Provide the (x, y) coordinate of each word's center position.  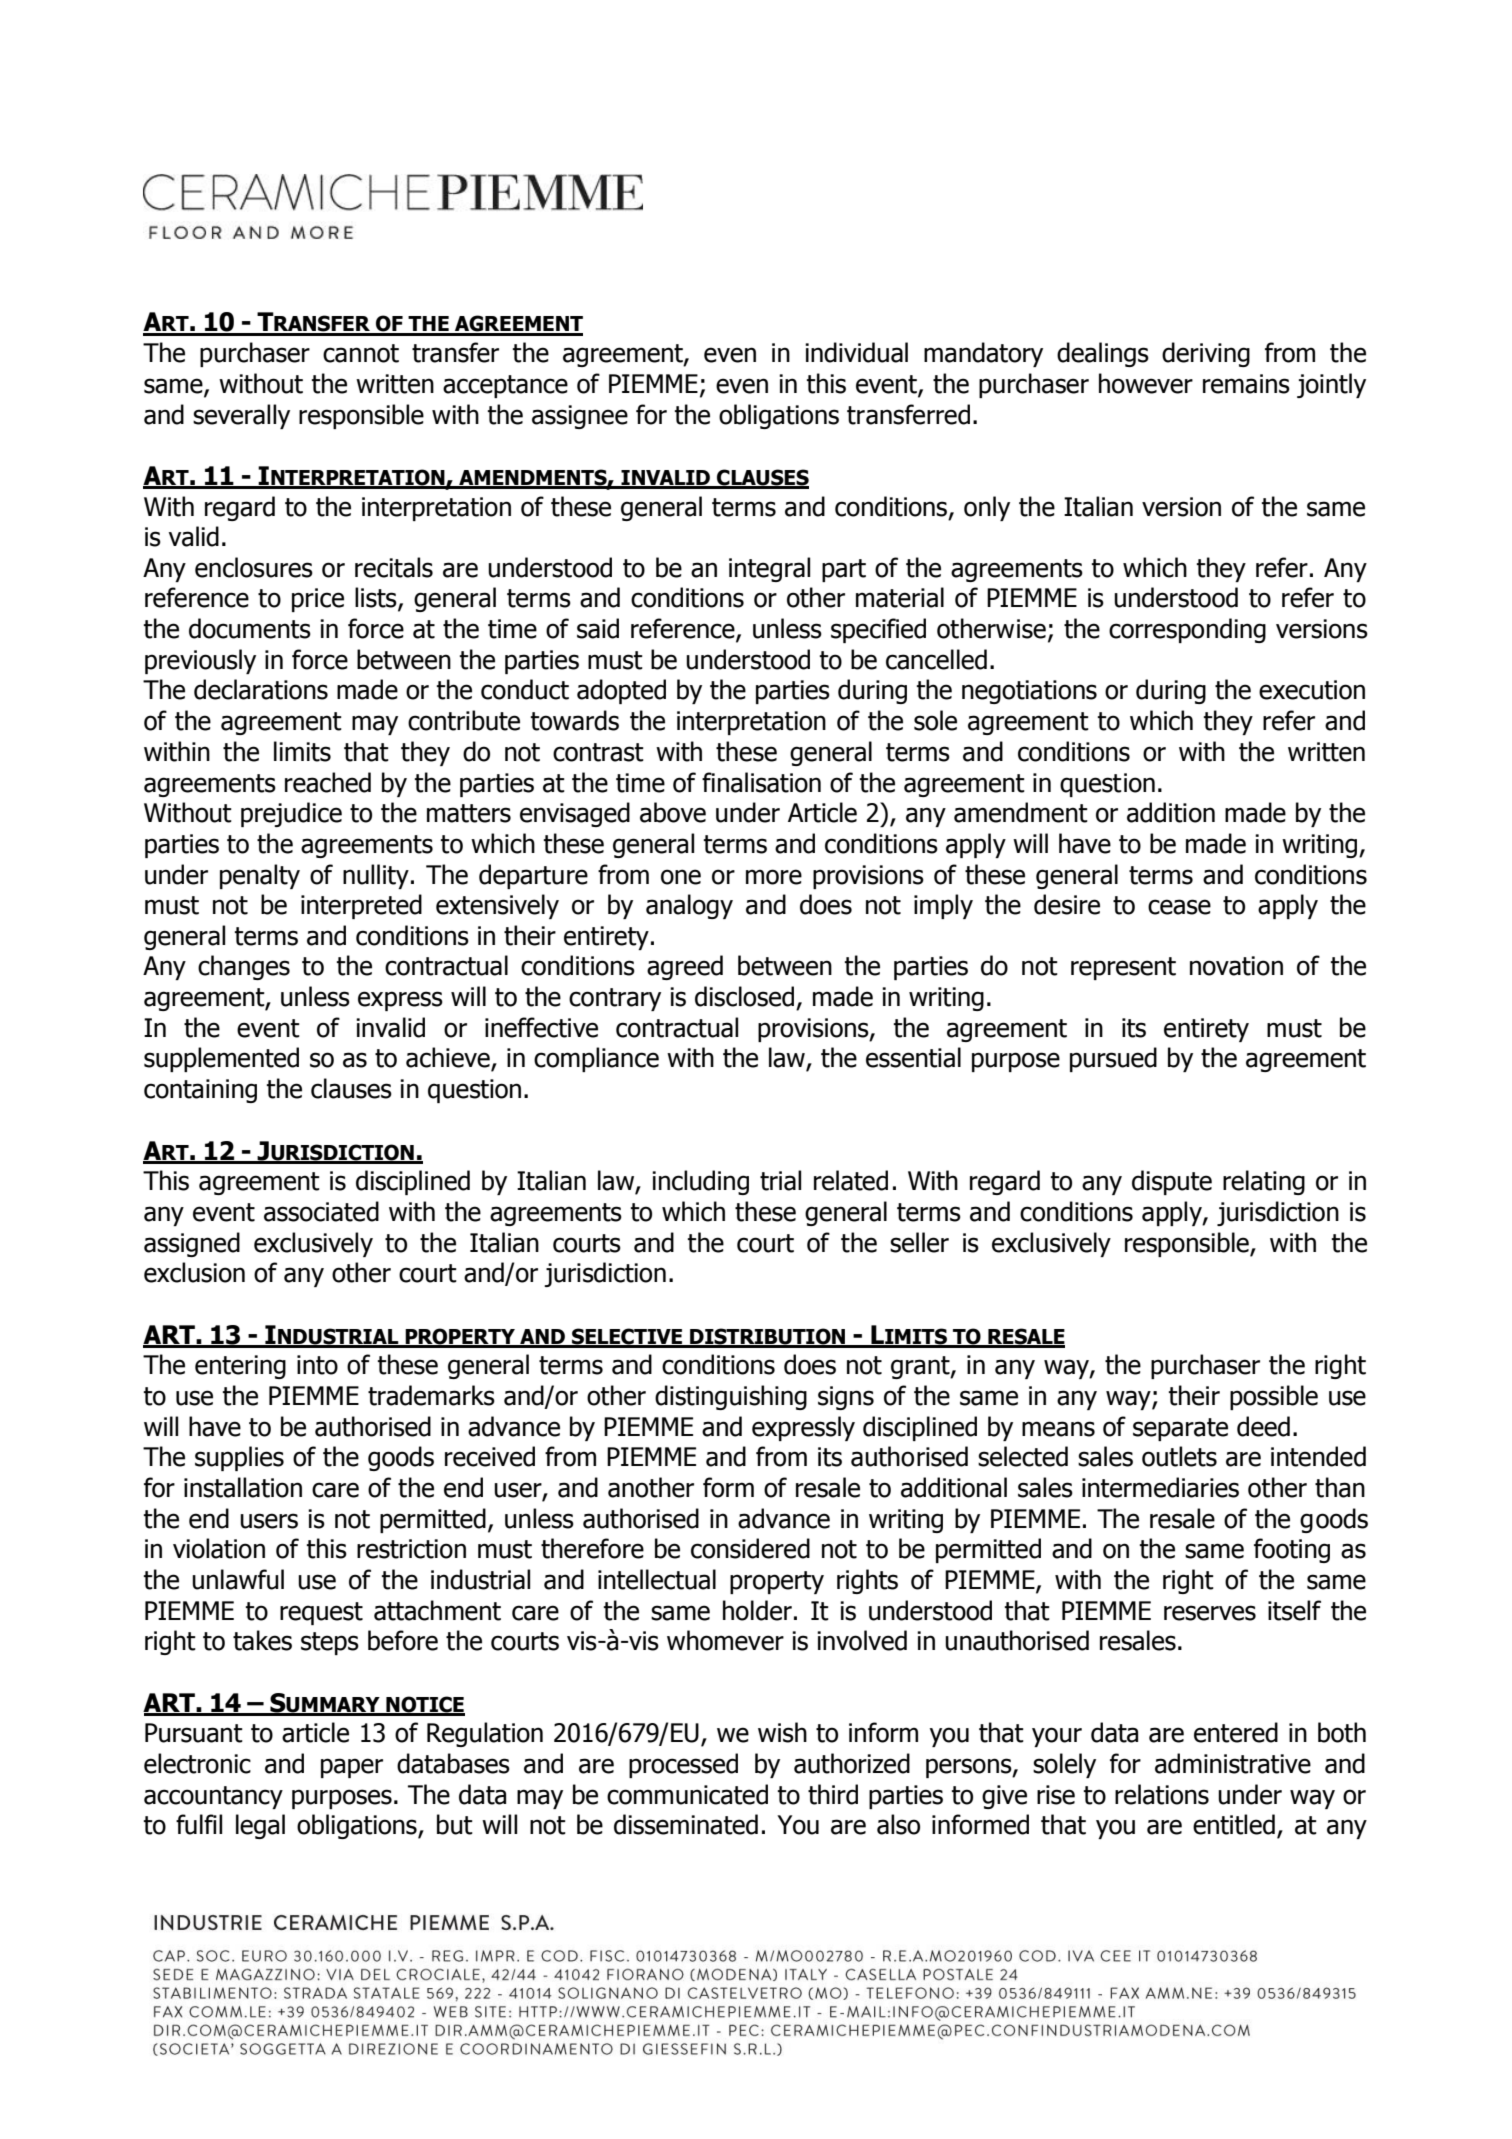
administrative (1233, 1763)
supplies (239, 1458)
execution (1312, 690)
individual (856, 352)
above (673, 812)
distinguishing (731, 1397)
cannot (361, 353)
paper (352, 1768)
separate (1180, 1429)
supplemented (221, 1059)
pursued (1113, 1059)
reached (328, 782)
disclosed (744, 996)
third (833, 1794)
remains (1246, 384)
